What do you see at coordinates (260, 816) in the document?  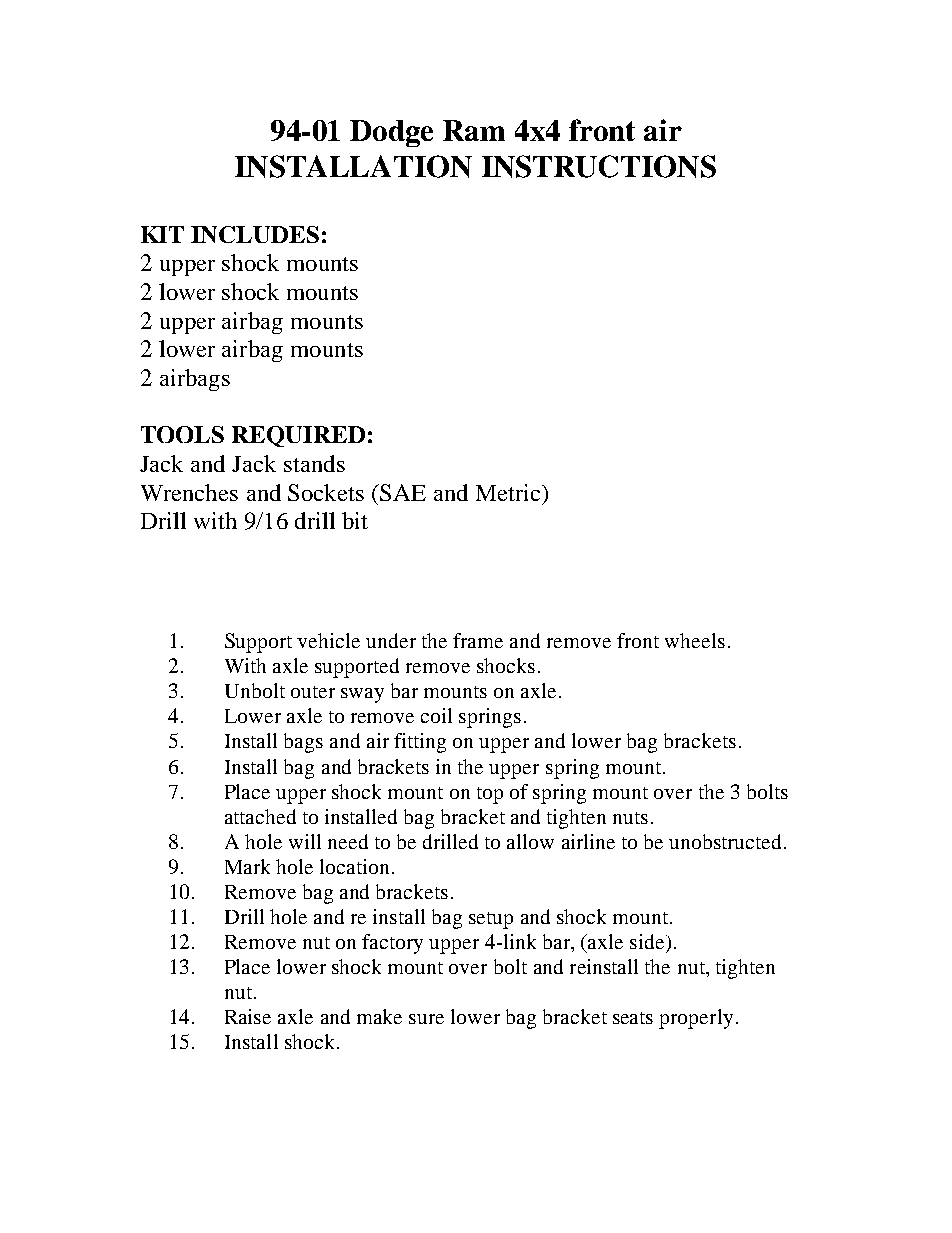 I see `attached` at bounding box center [260, 816].
